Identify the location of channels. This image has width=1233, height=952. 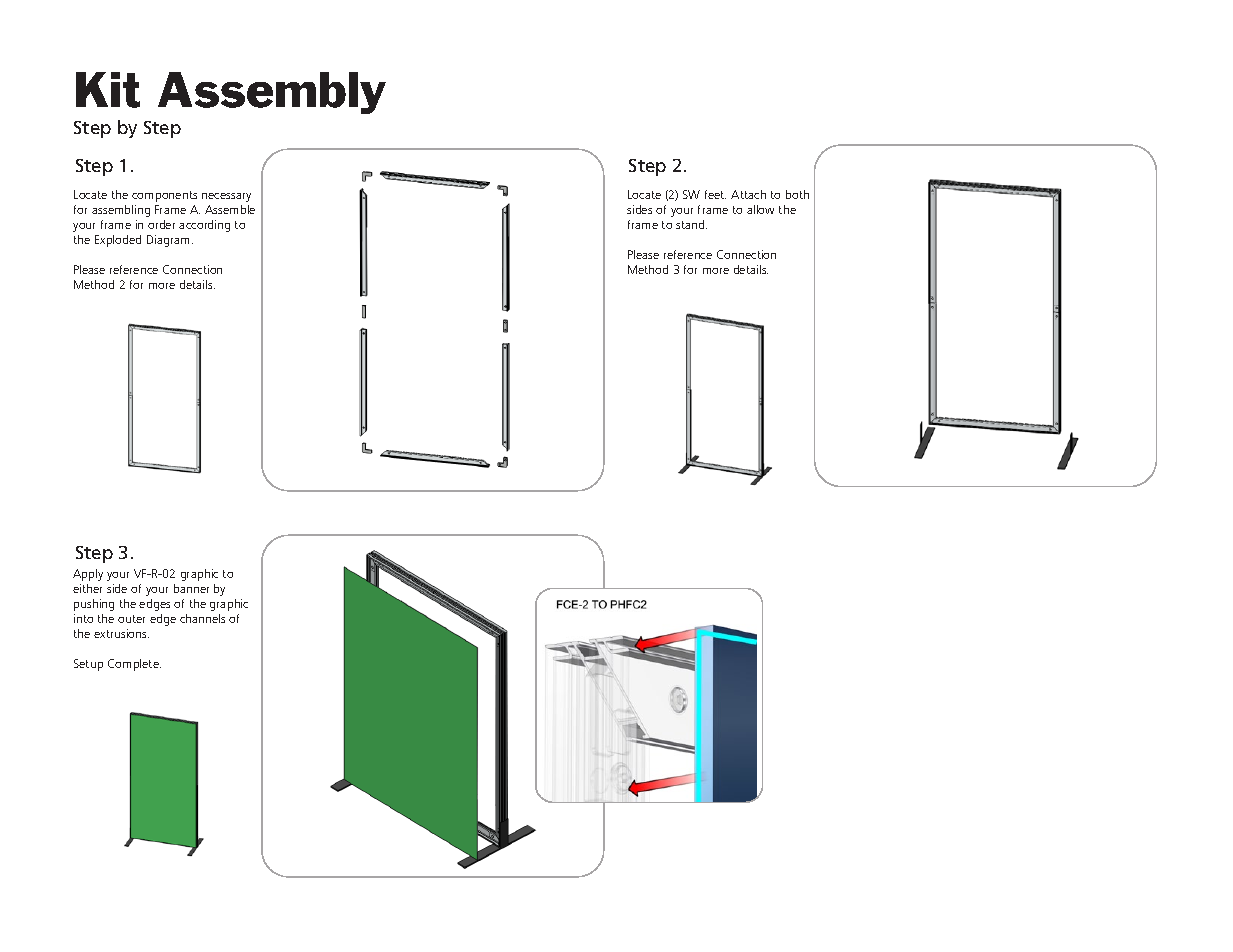
(202, 618).
